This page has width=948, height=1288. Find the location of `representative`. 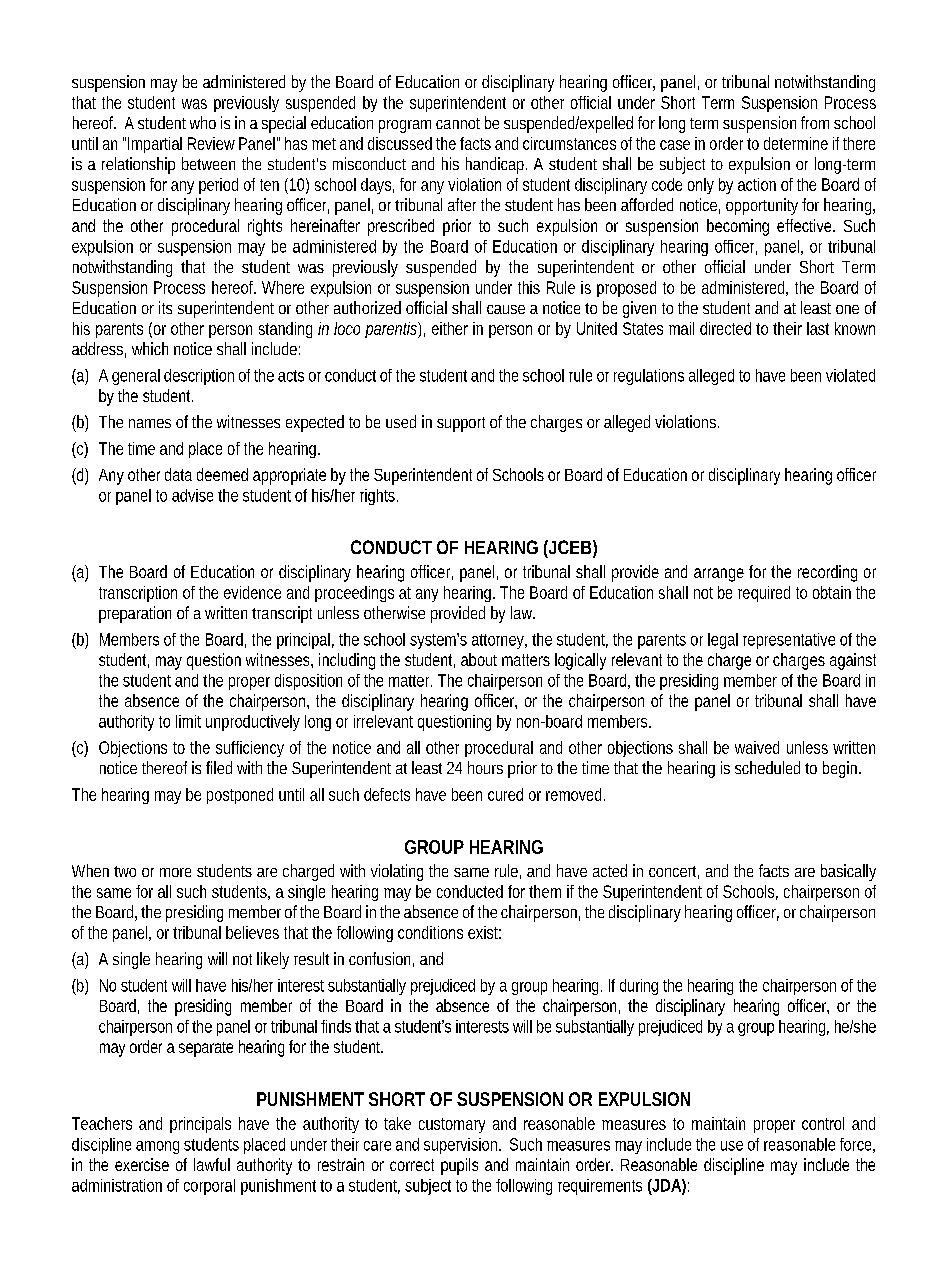

representative is located at coordinates (789, 641).
